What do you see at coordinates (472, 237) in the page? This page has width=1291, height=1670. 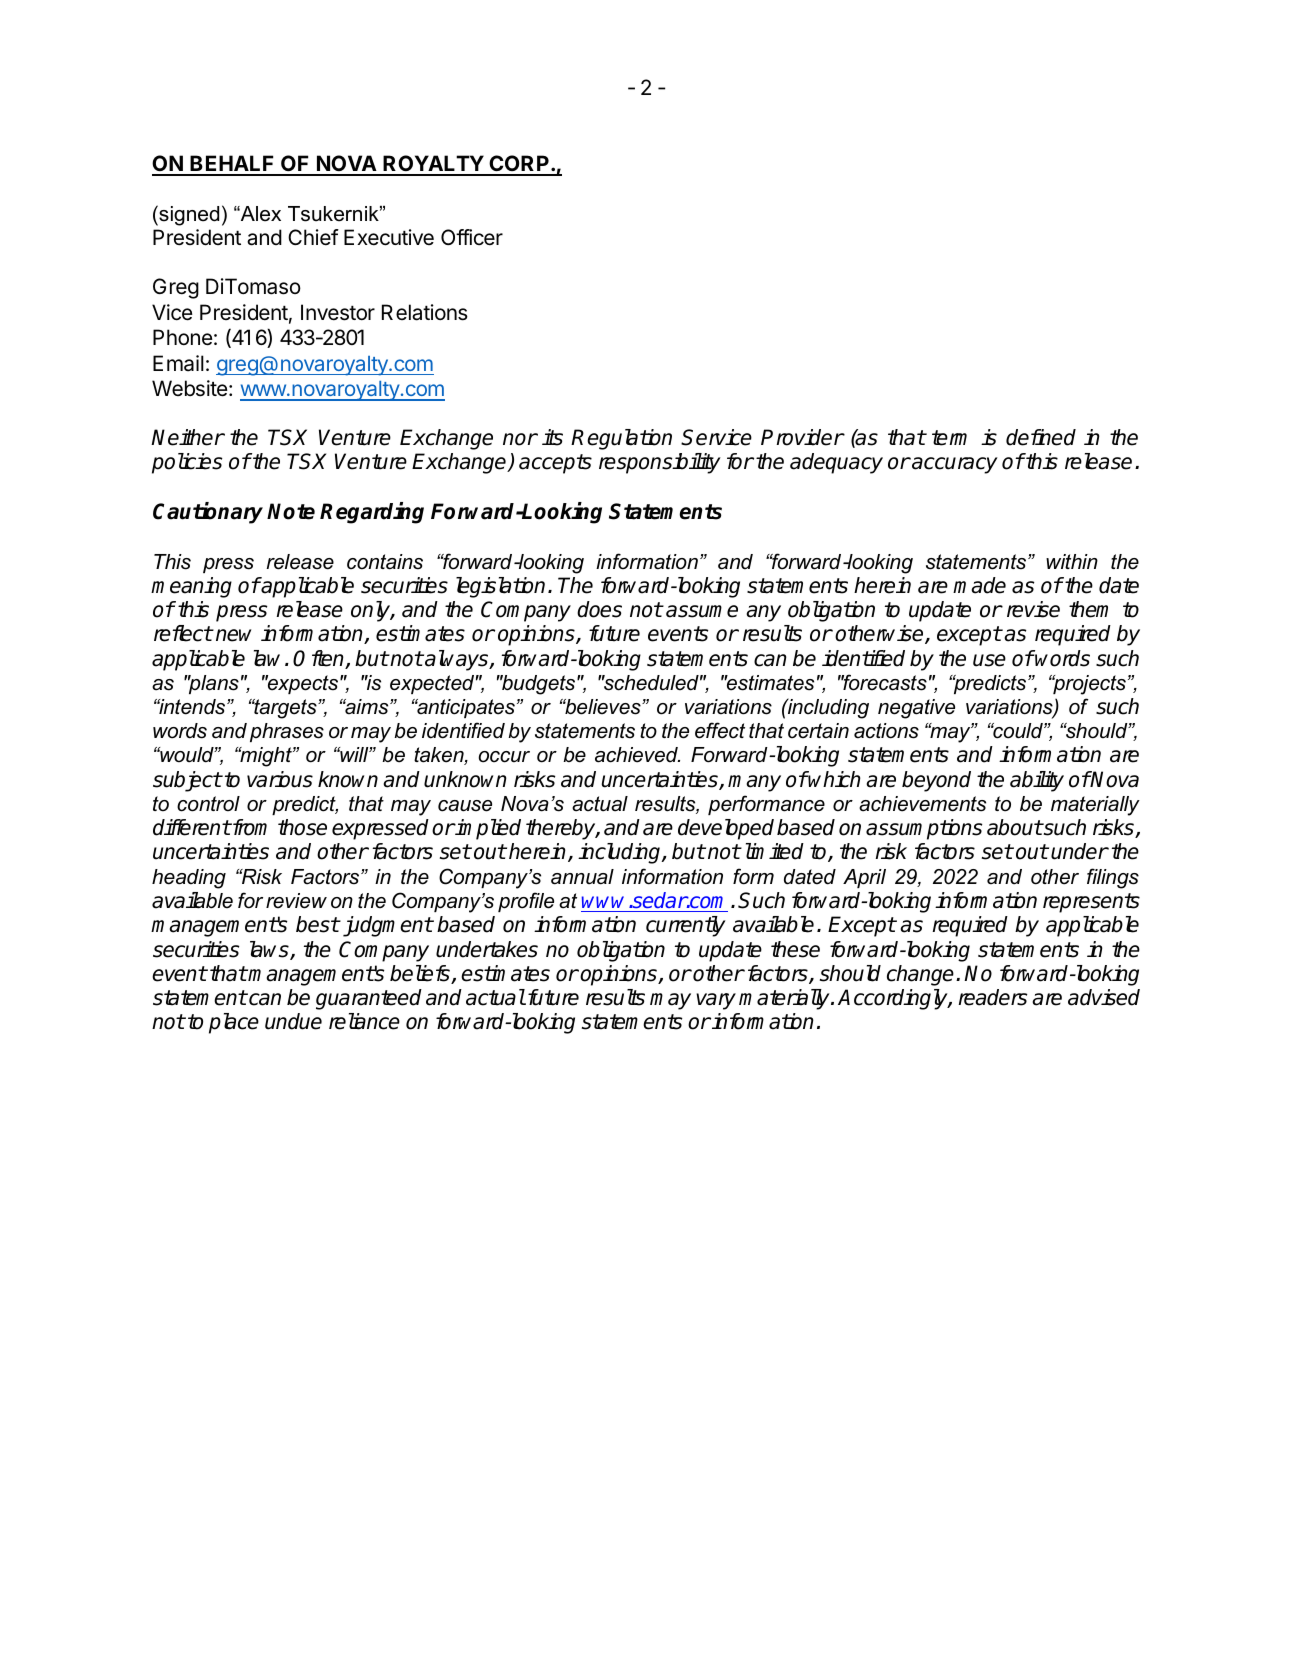 I see `Officer` at bounding box center [472, 237].
